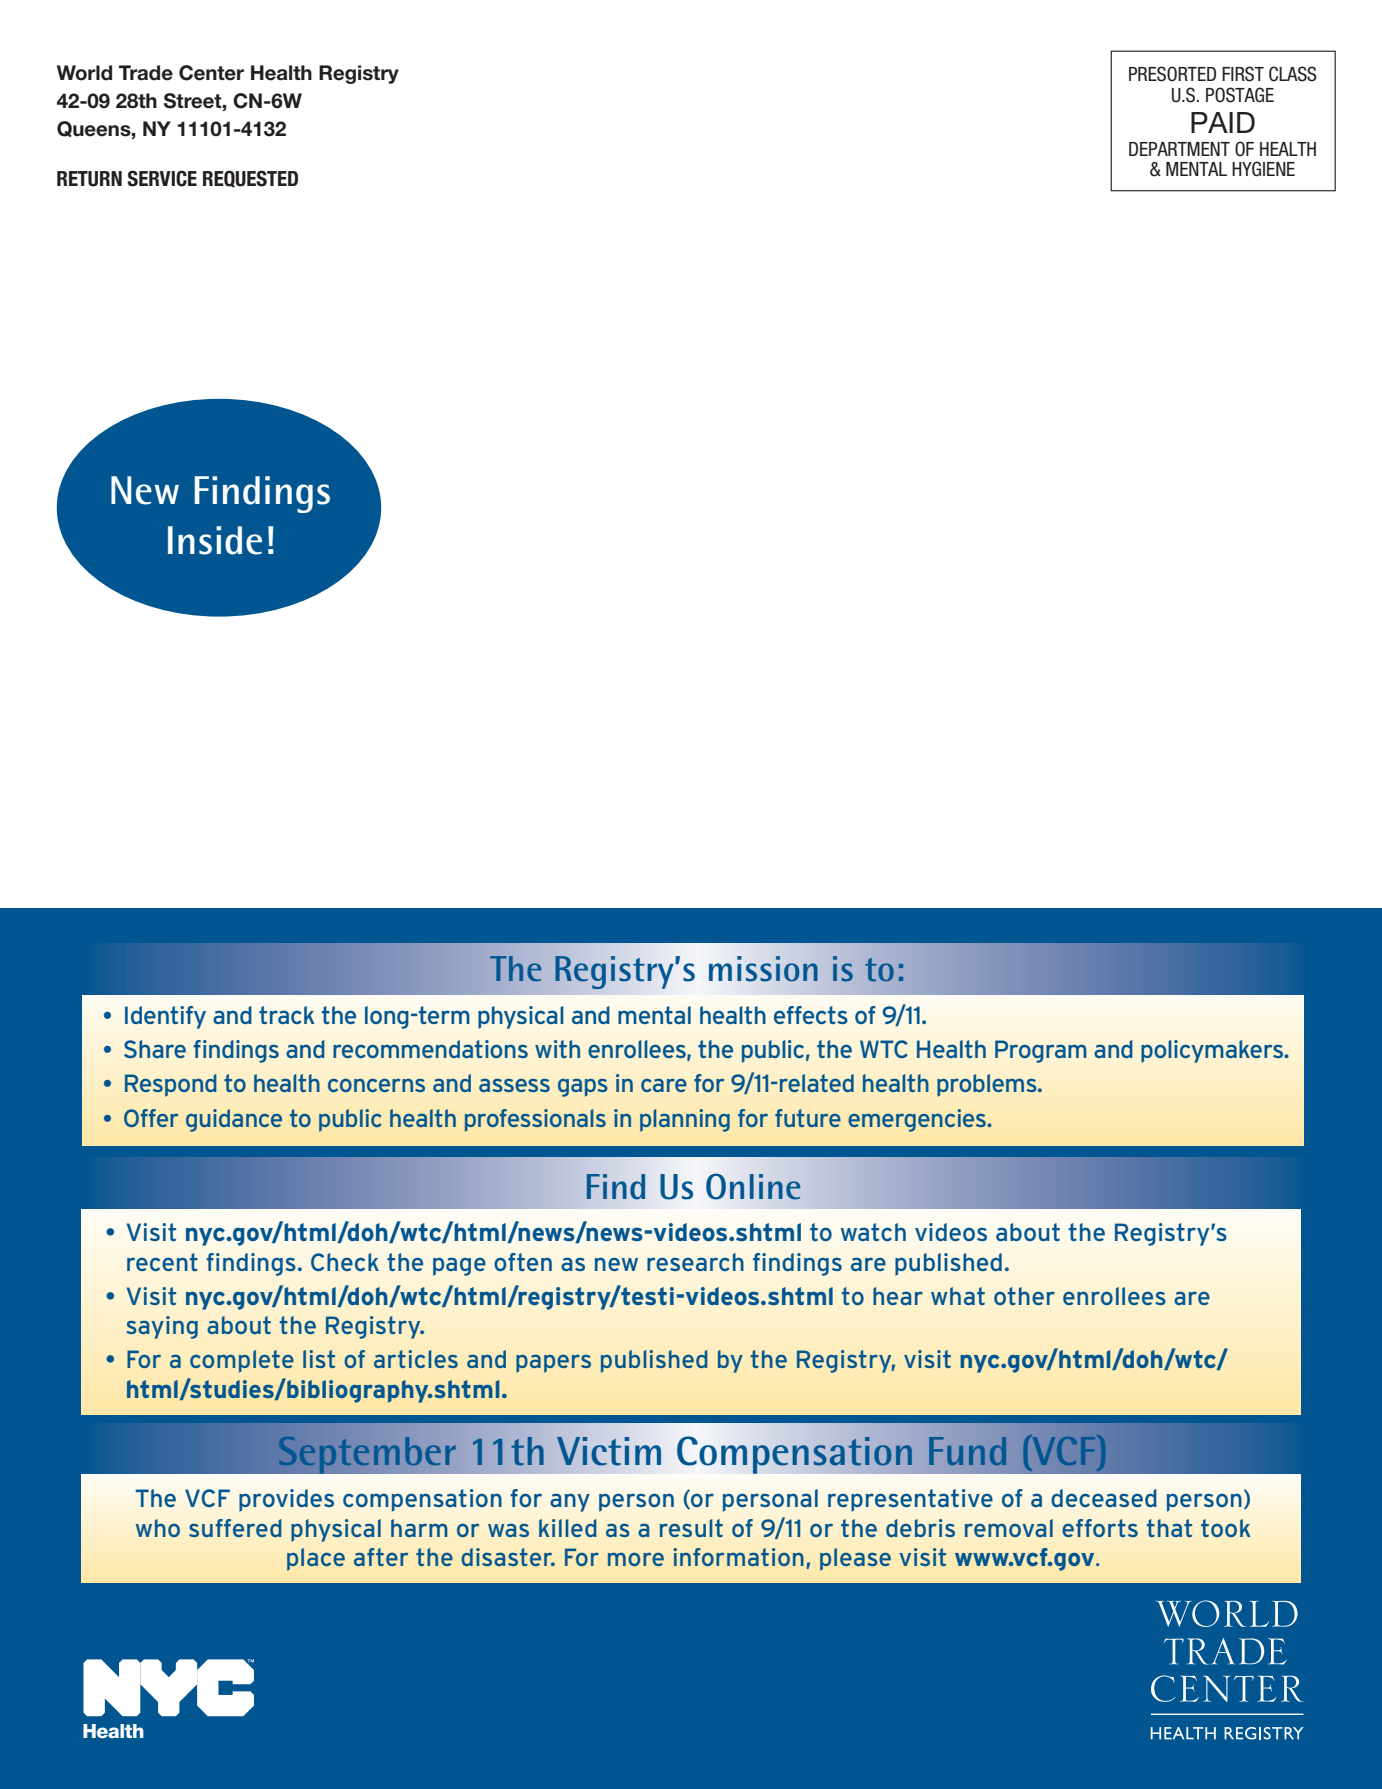 This image has height=1789, width=1382. What do you see at coordinates (763, 969) in the image?
I see `mission` at bounding box center [763, 969].
